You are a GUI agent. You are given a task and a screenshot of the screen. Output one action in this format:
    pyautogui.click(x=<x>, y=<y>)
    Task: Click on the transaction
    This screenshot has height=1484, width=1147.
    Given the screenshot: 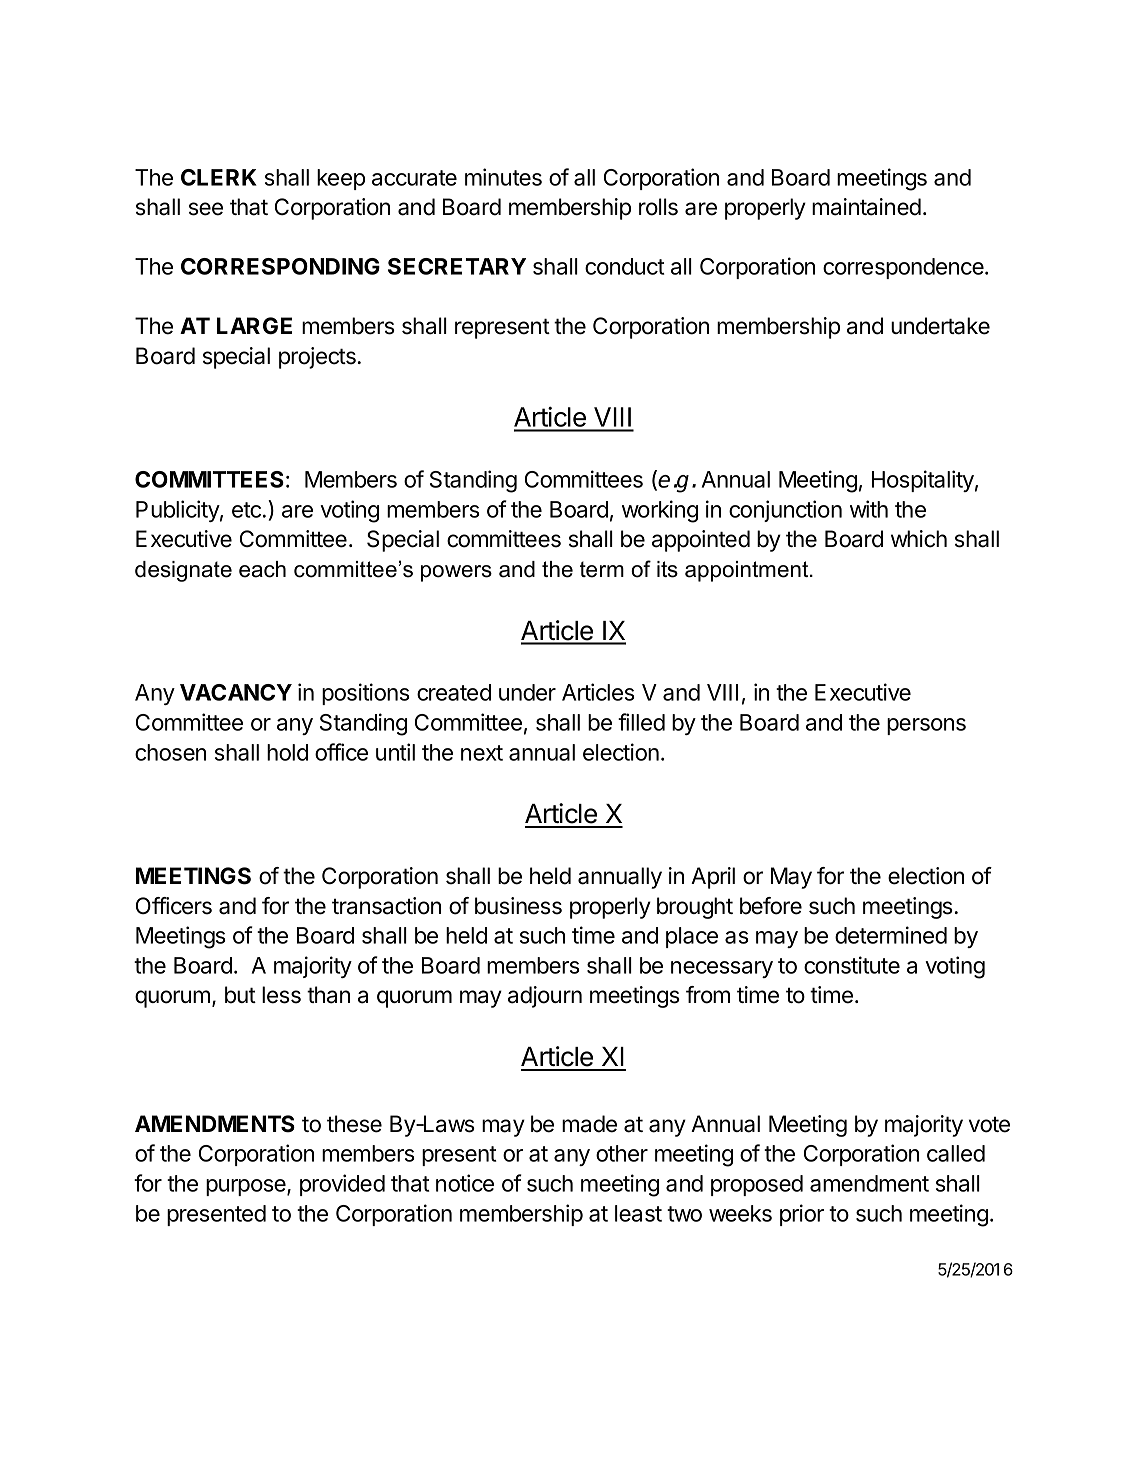 What is the action you would take?
    pyautogui.click(x=386, y=906)
